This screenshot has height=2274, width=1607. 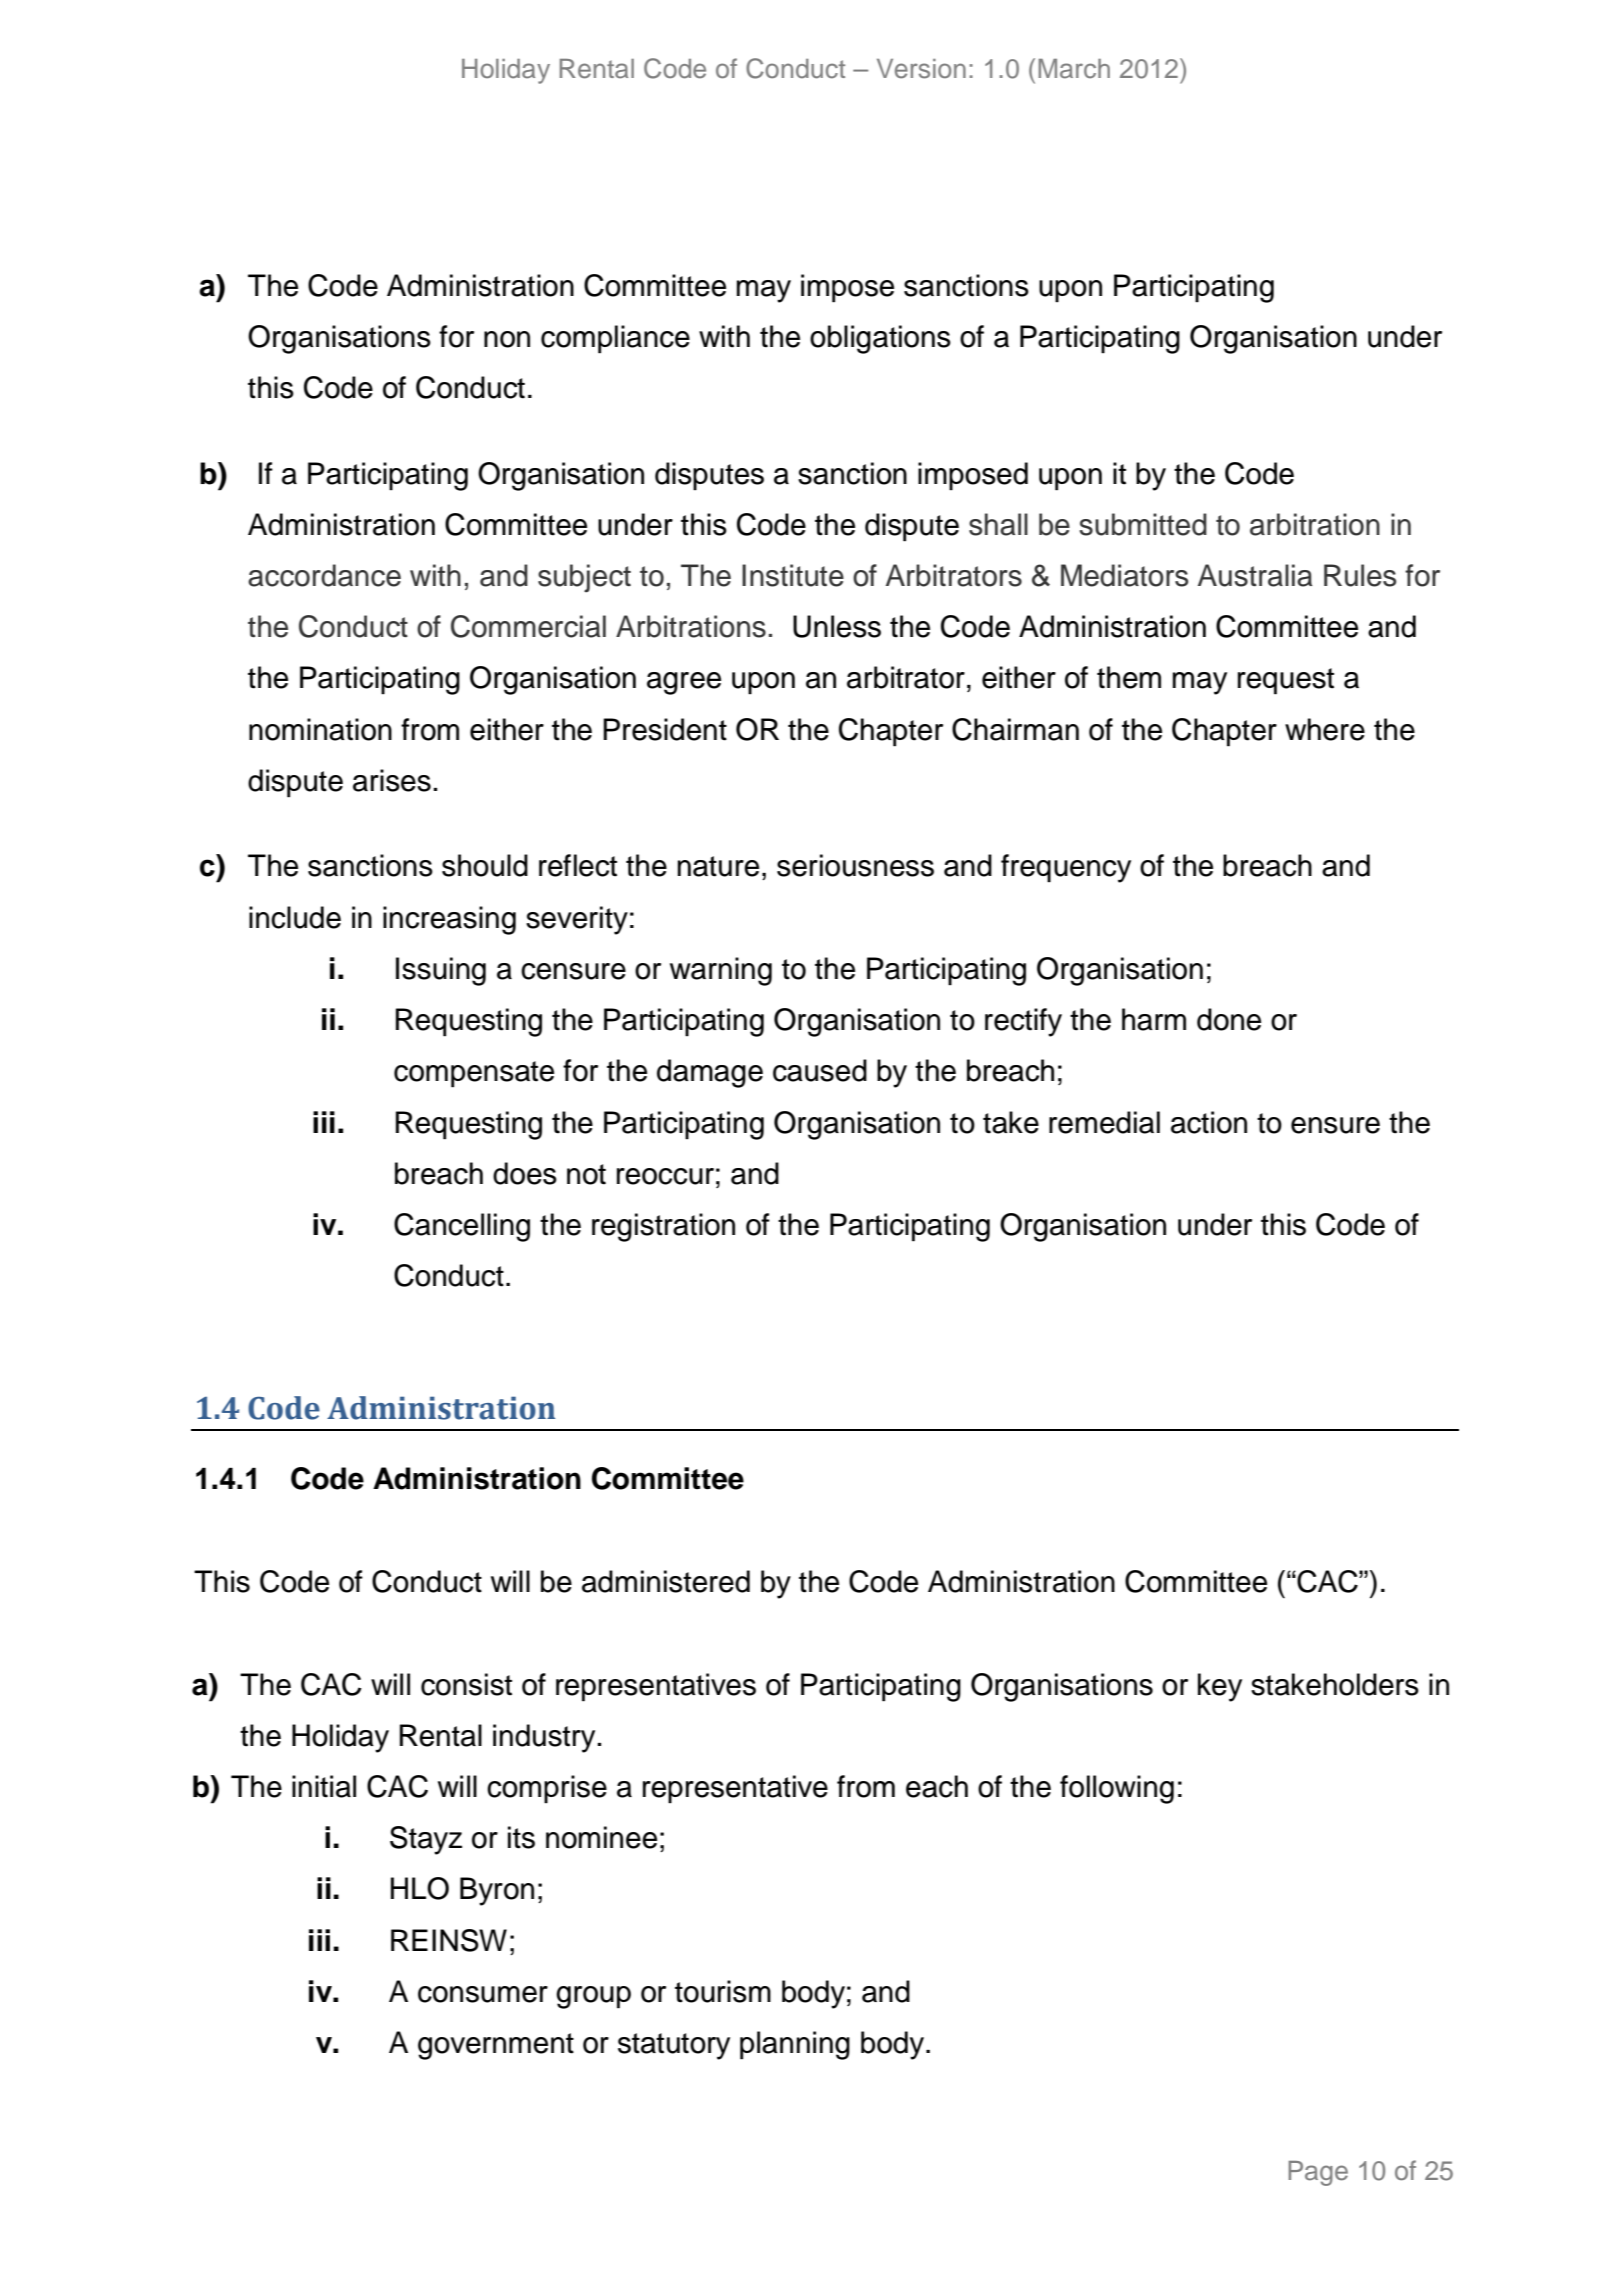 What do you see at coordinates (1209, 1122) in the screenshot?
I see `action` at bounding box center [1209, 1122].
